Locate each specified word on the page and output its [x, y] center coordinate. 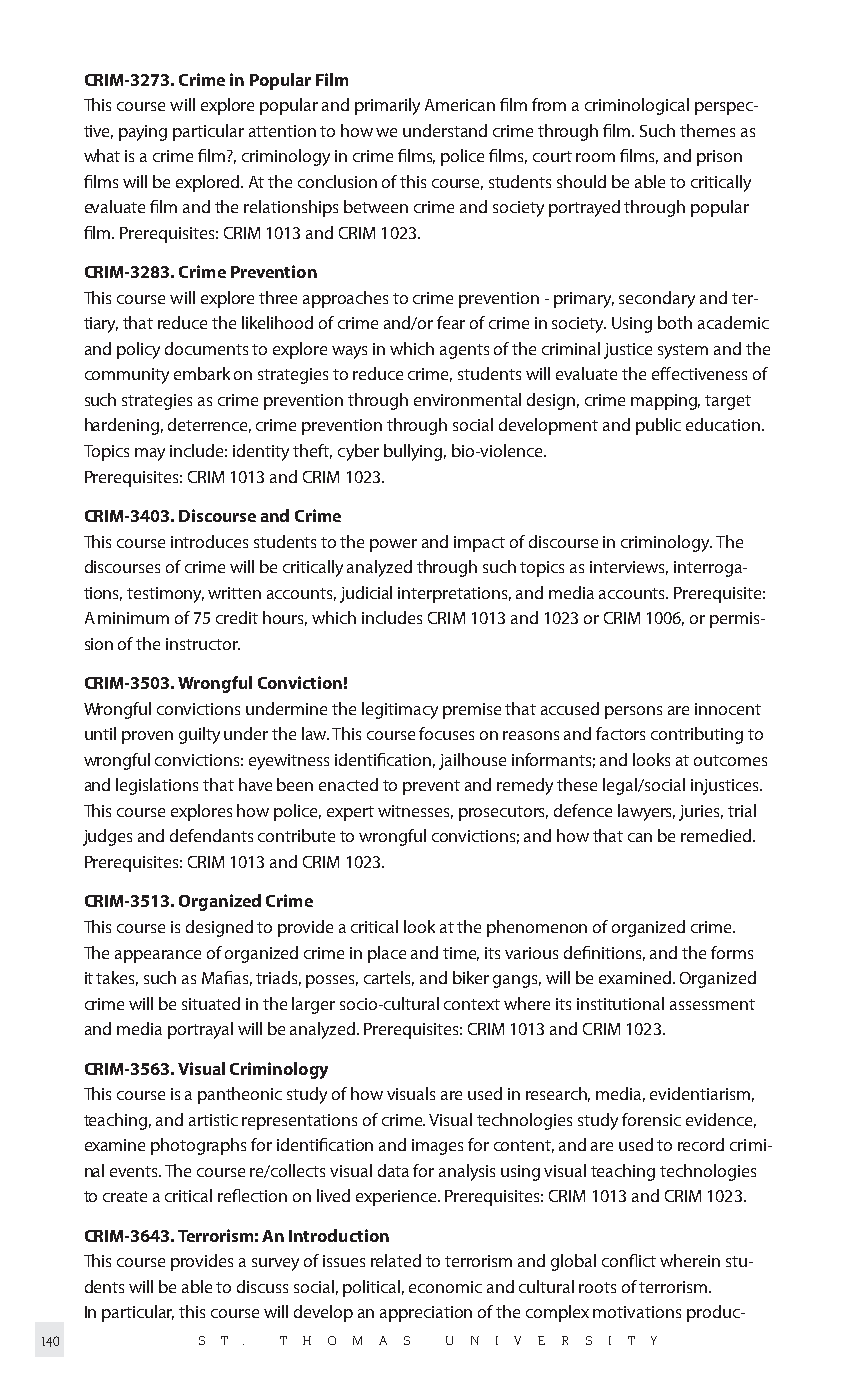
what [102, 155]
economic [445, 1287]
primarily [387, 106]
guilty [199, 735]
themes [707, 130]
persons [633, 712]
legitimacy [400, 710]
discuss [262, 1286]
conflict [629, 1260]
